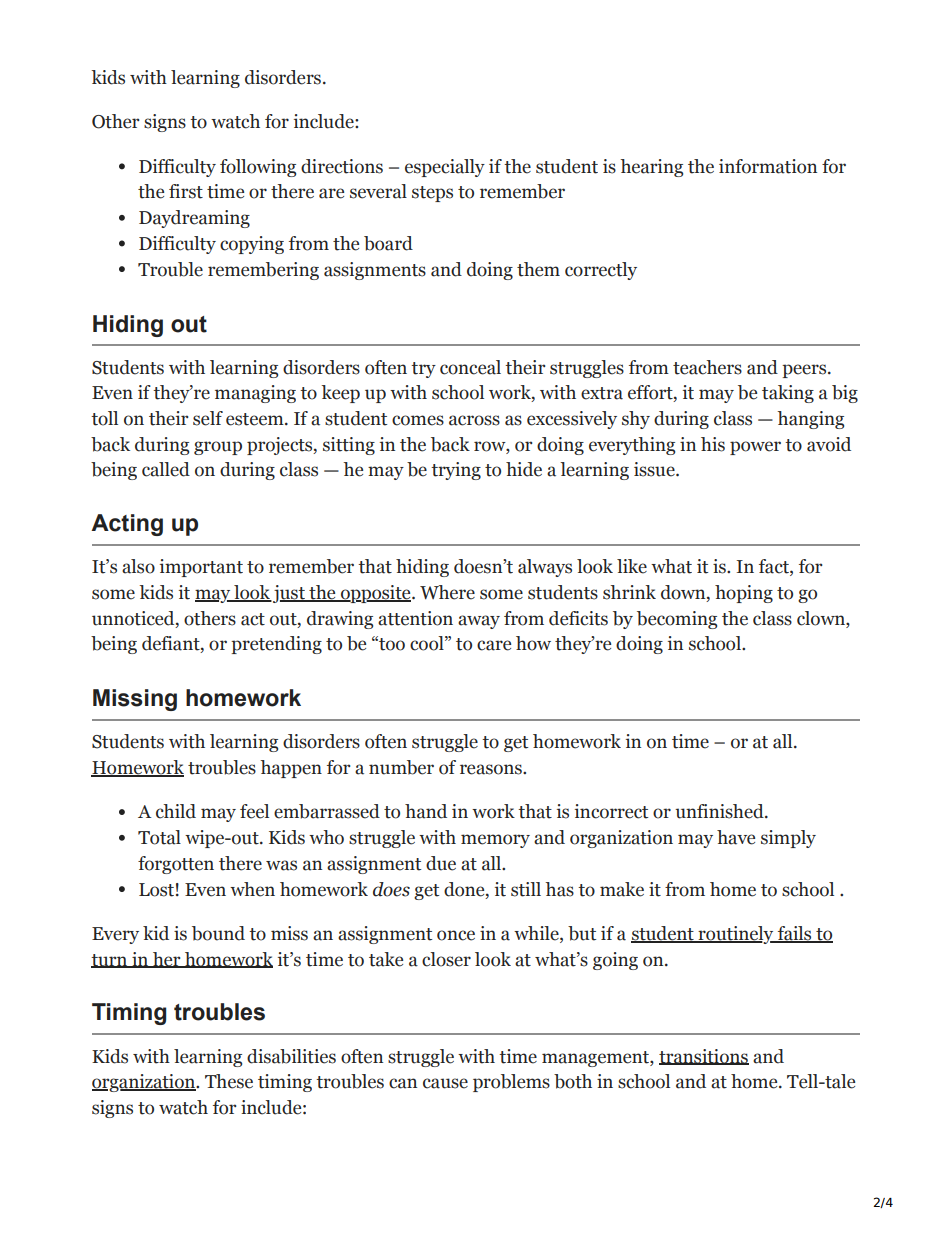 This screenshot has height=1233, width=952. I want to click on These, so click(229, 1081).
